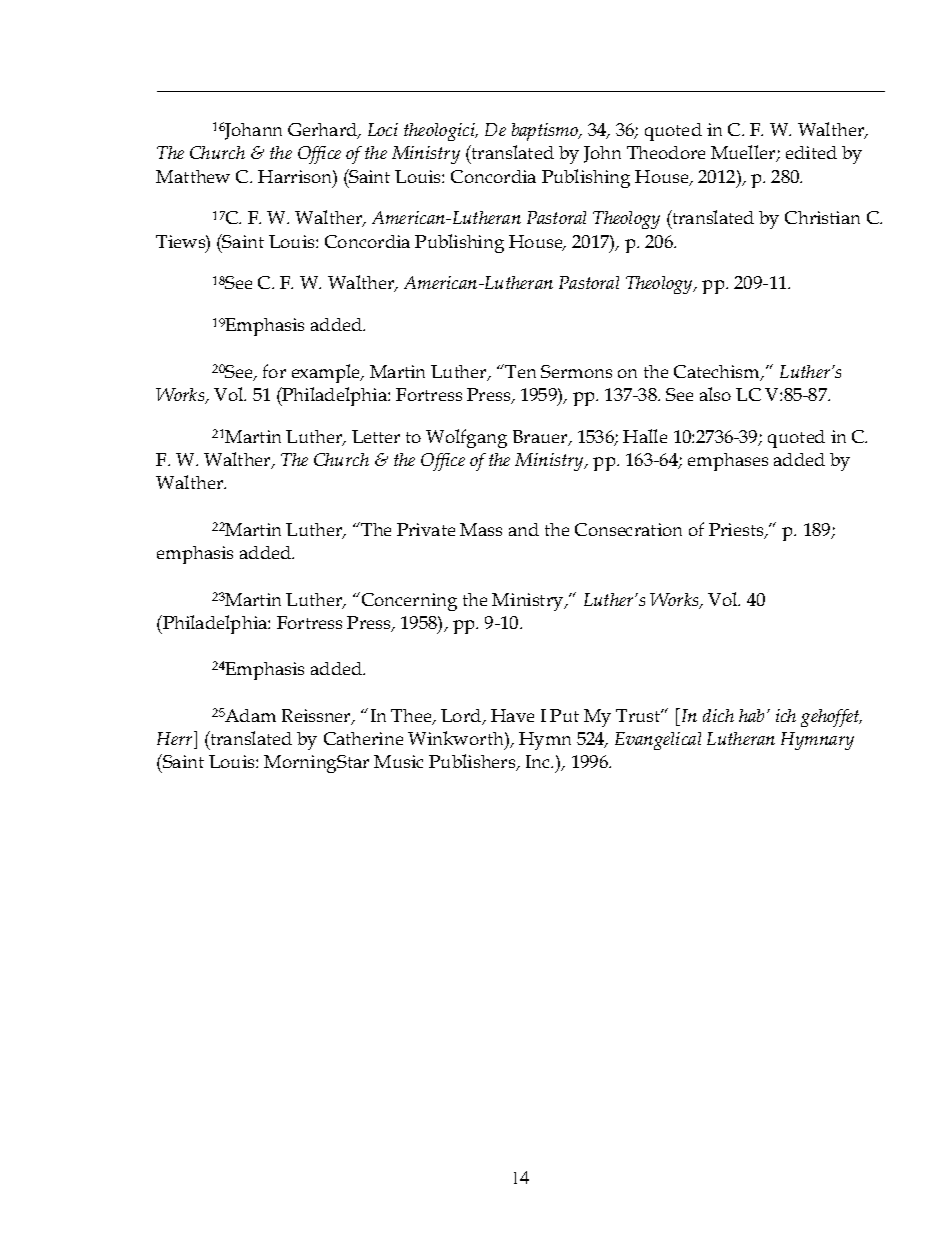 The image size is (952, 1233). What do you see at coordinates (176, 738) in the document?
I see `Herr` at bounding box center [176, 738].
